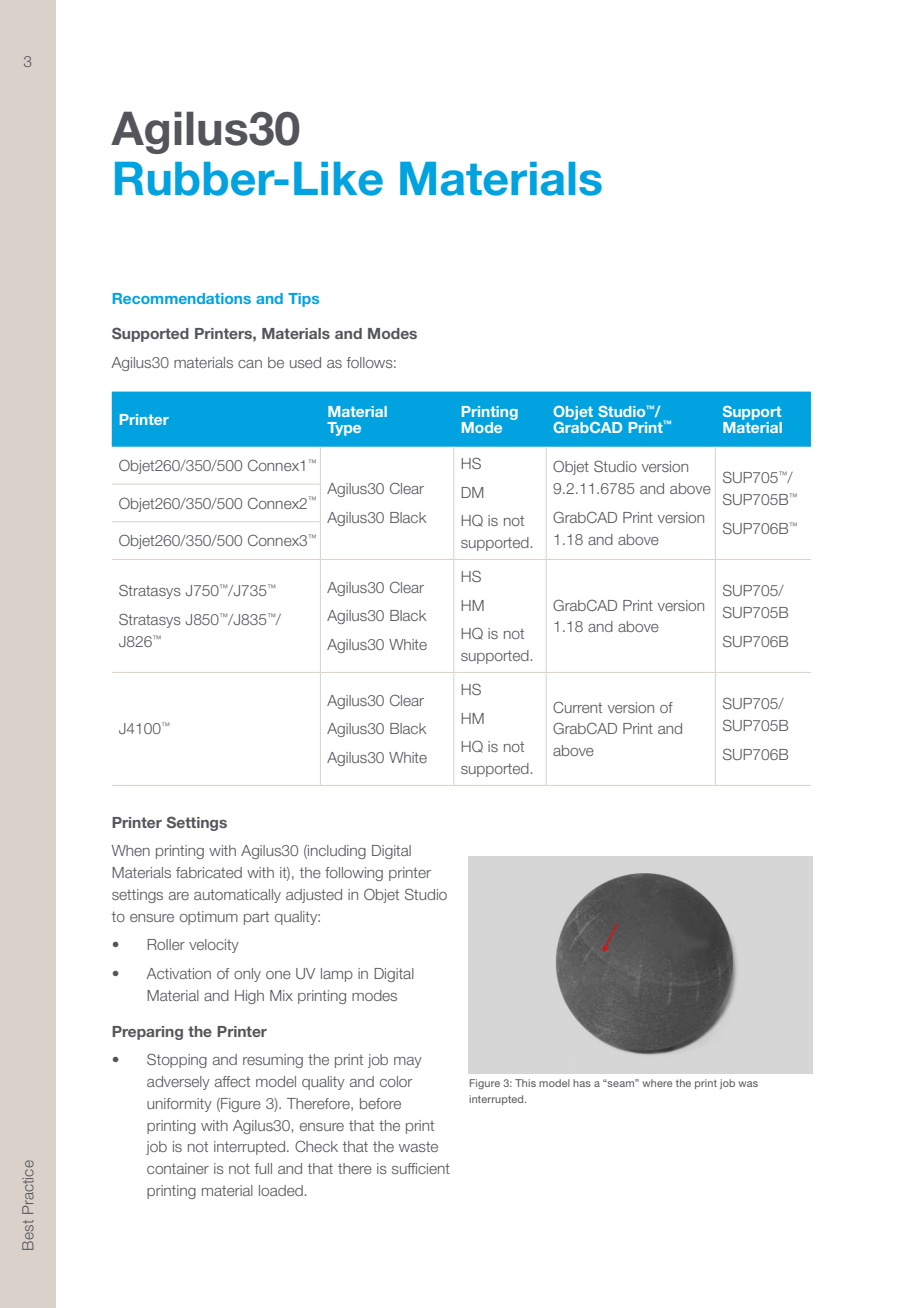 The image size is (924, 1308). I want to click on Recommendations, so click(182, 298).
